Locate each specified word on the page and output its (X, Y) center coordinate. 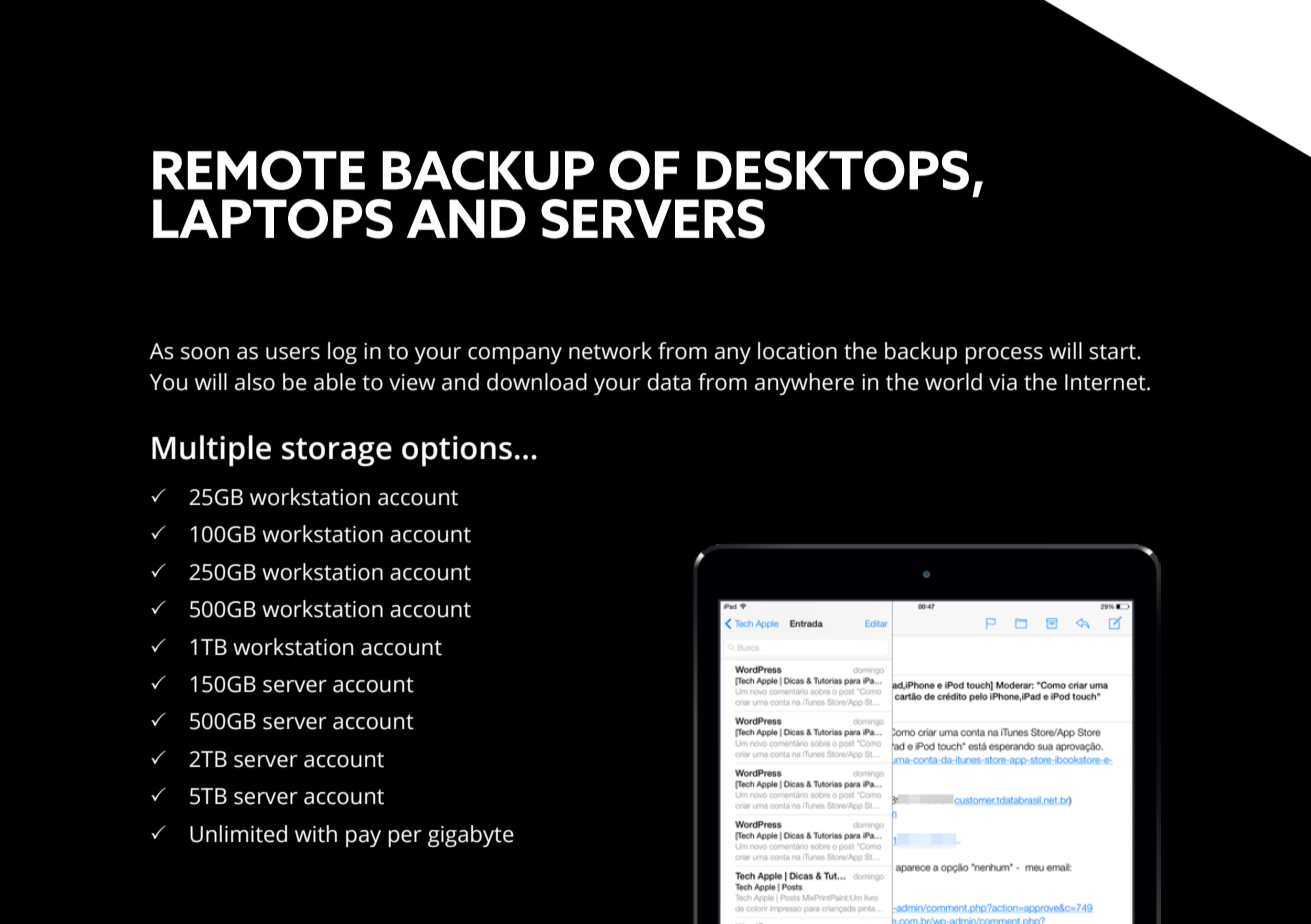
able (335, 382)
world (953, 382)
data (669, 382)
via (1003, 382)
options (457, 451)
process (1004, 355)
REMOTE (259, 170)
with (316, 834)
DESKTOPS (833, 170)
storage (337, 452)
